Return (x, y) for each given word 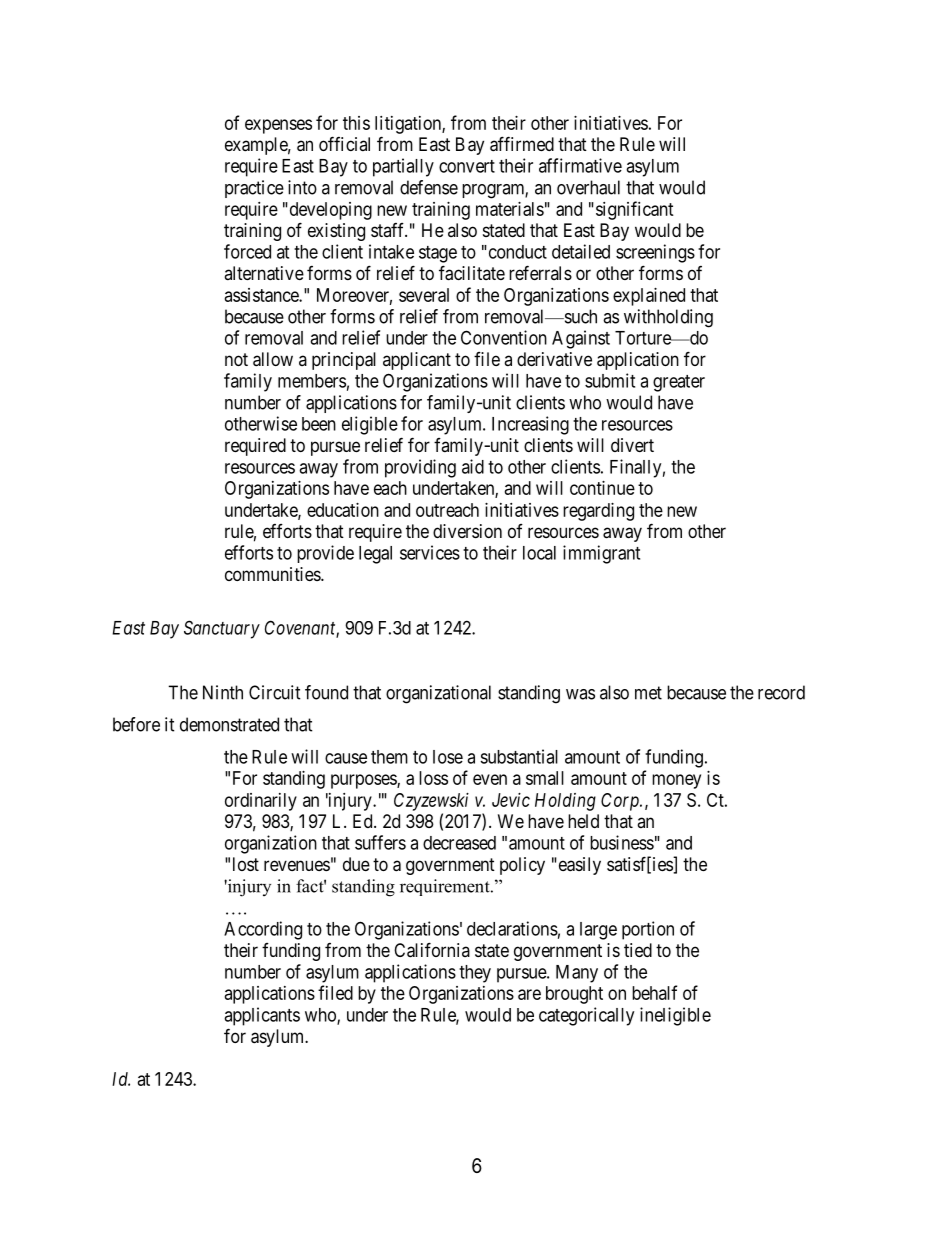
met (648, 693)
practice (254, 189)
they (475, 974)
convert (467, 166)
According (263, 930)
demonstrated (229, 724)
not (236, 359)
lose (448, 757)
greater (679, 383)
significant (633, 210)
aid (473, 466)
